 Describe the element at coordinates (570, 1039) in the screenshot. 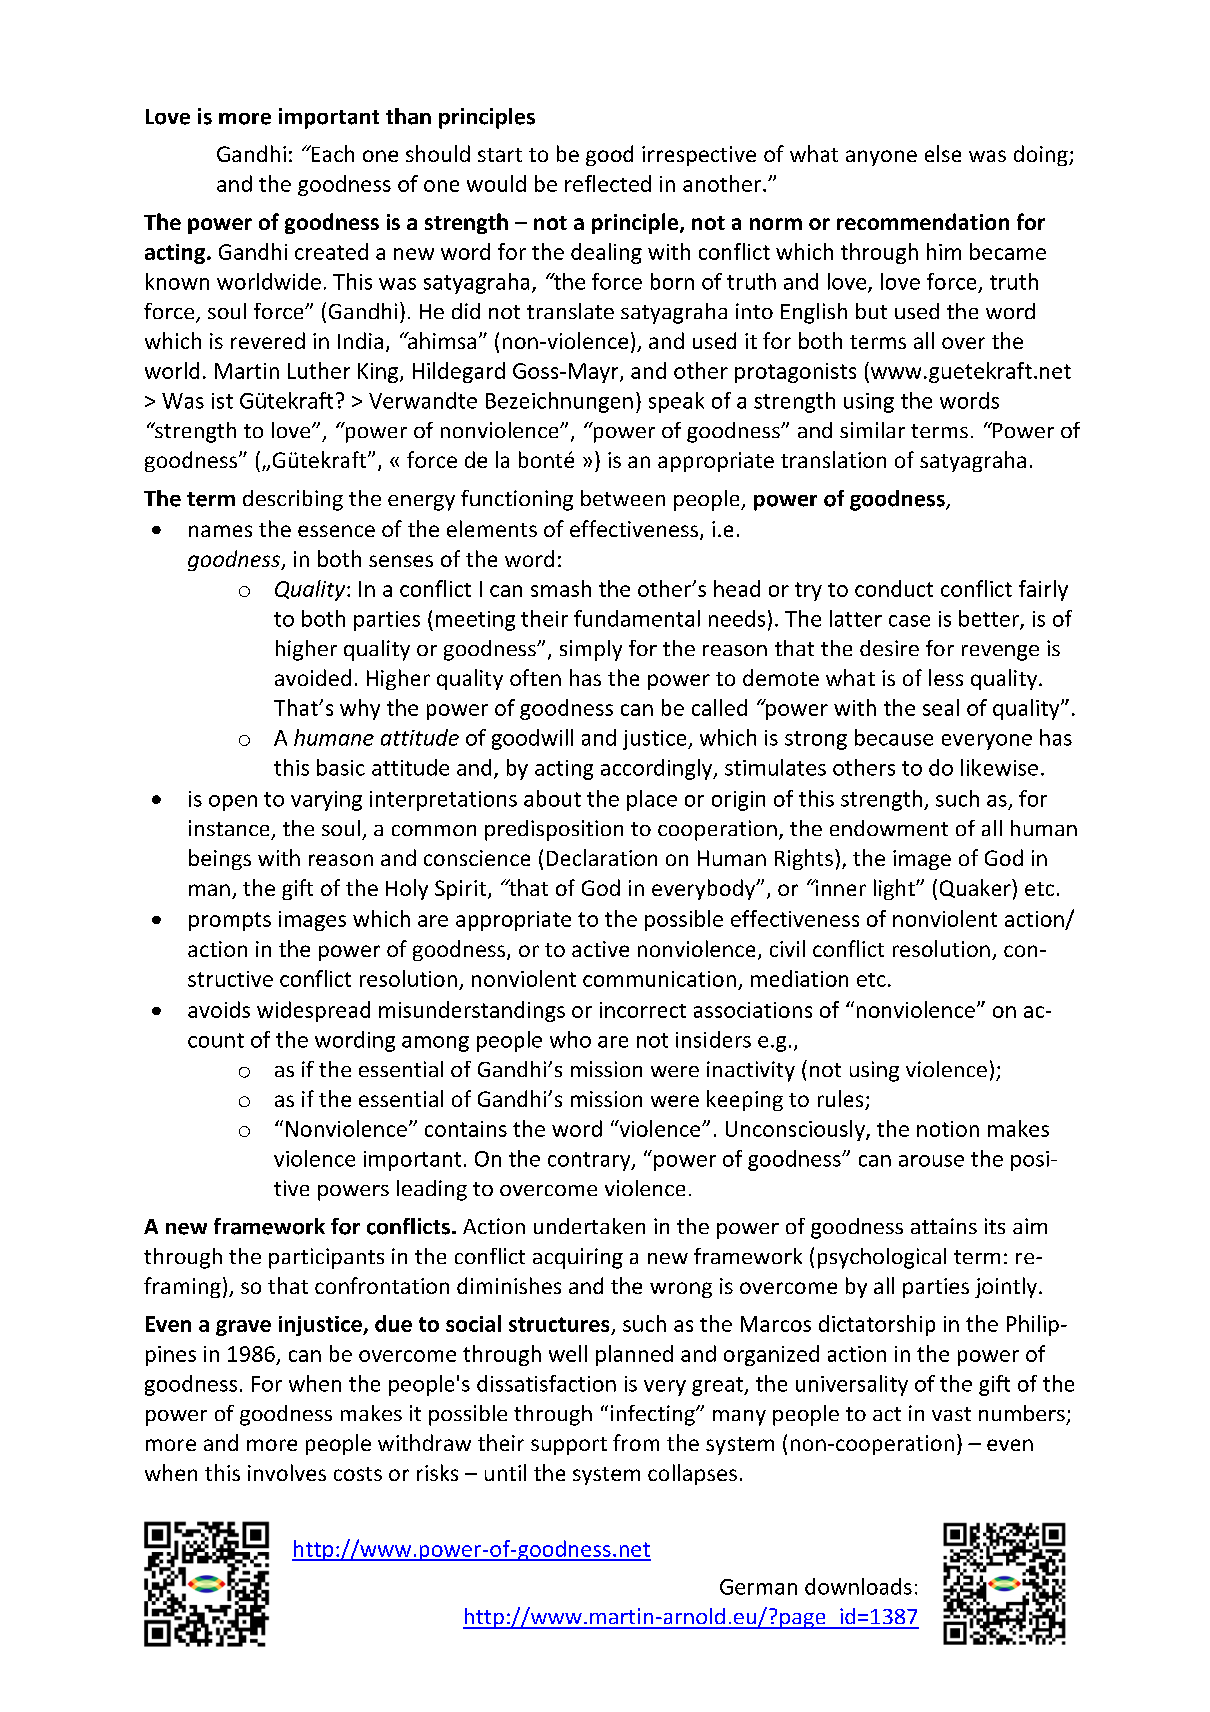

I see `who` at that location.
